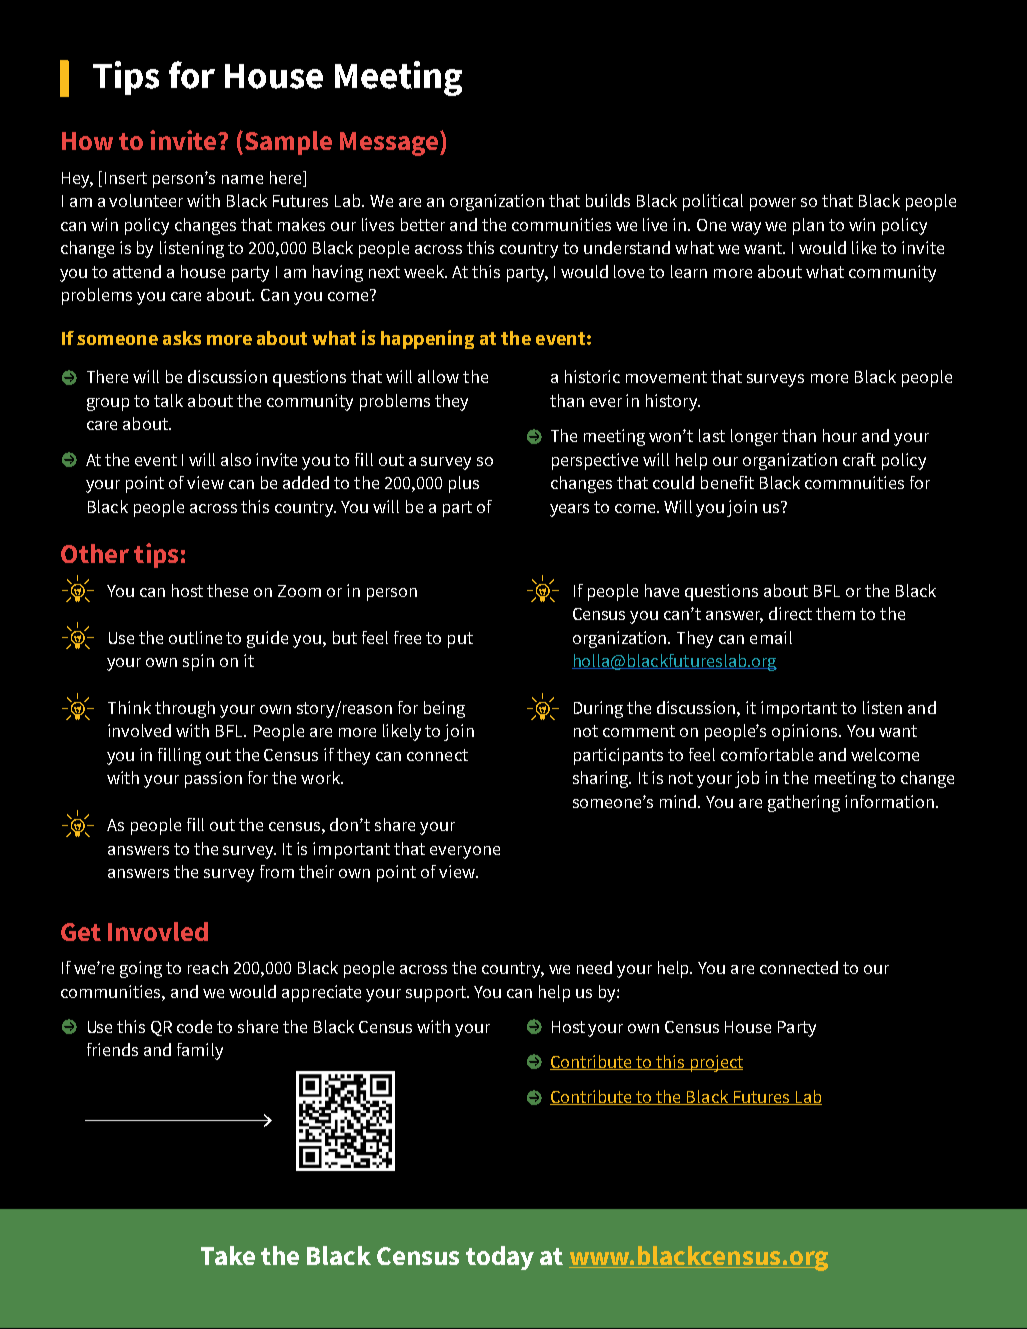 The width and height of the page is (1027, 1329). I want to click on through, so click(185, 709).
